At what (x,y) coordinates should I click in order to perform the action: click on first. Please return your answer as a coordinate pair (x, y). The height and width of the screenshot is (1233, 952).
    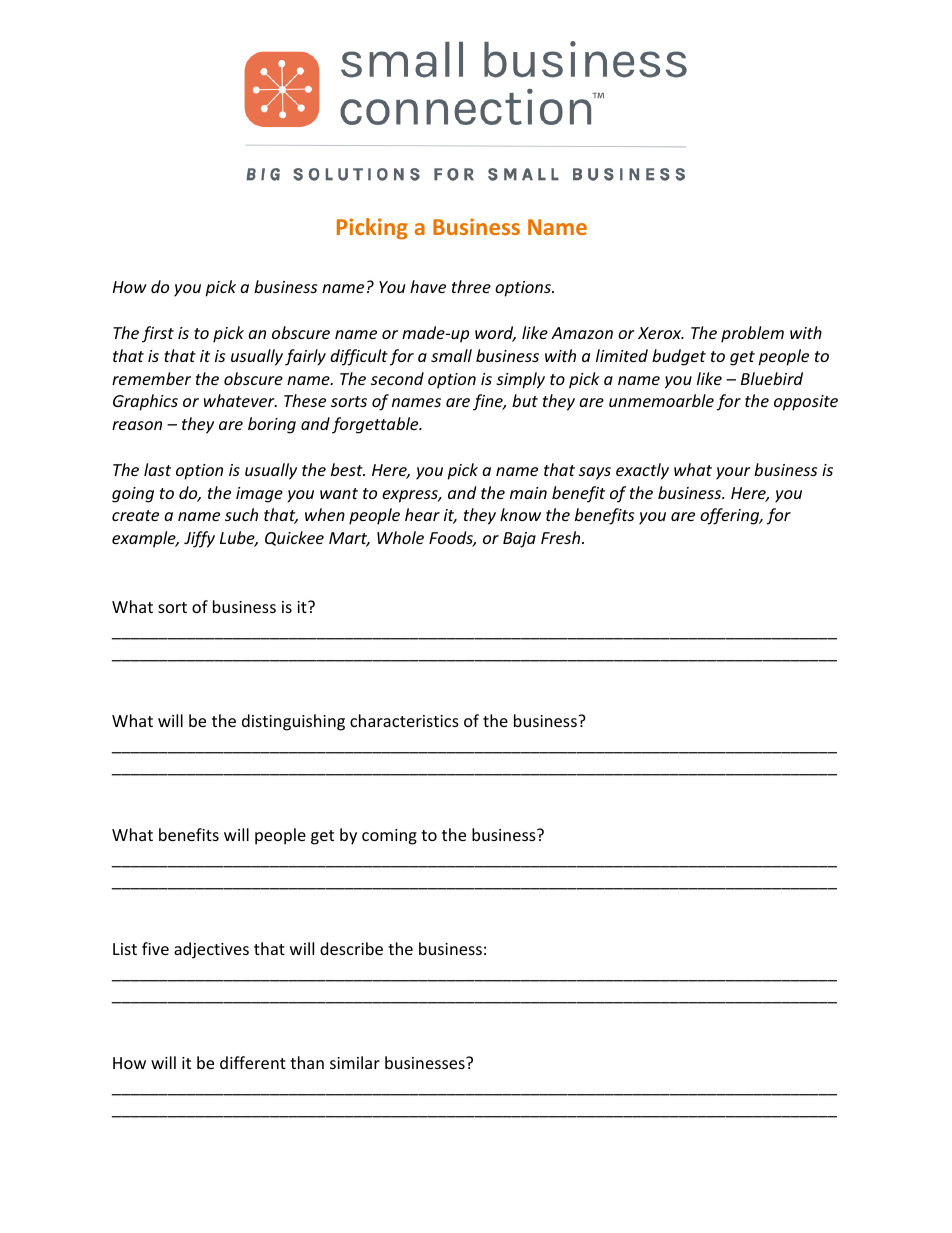
    Looking at the image, I should click on (158, 334).
